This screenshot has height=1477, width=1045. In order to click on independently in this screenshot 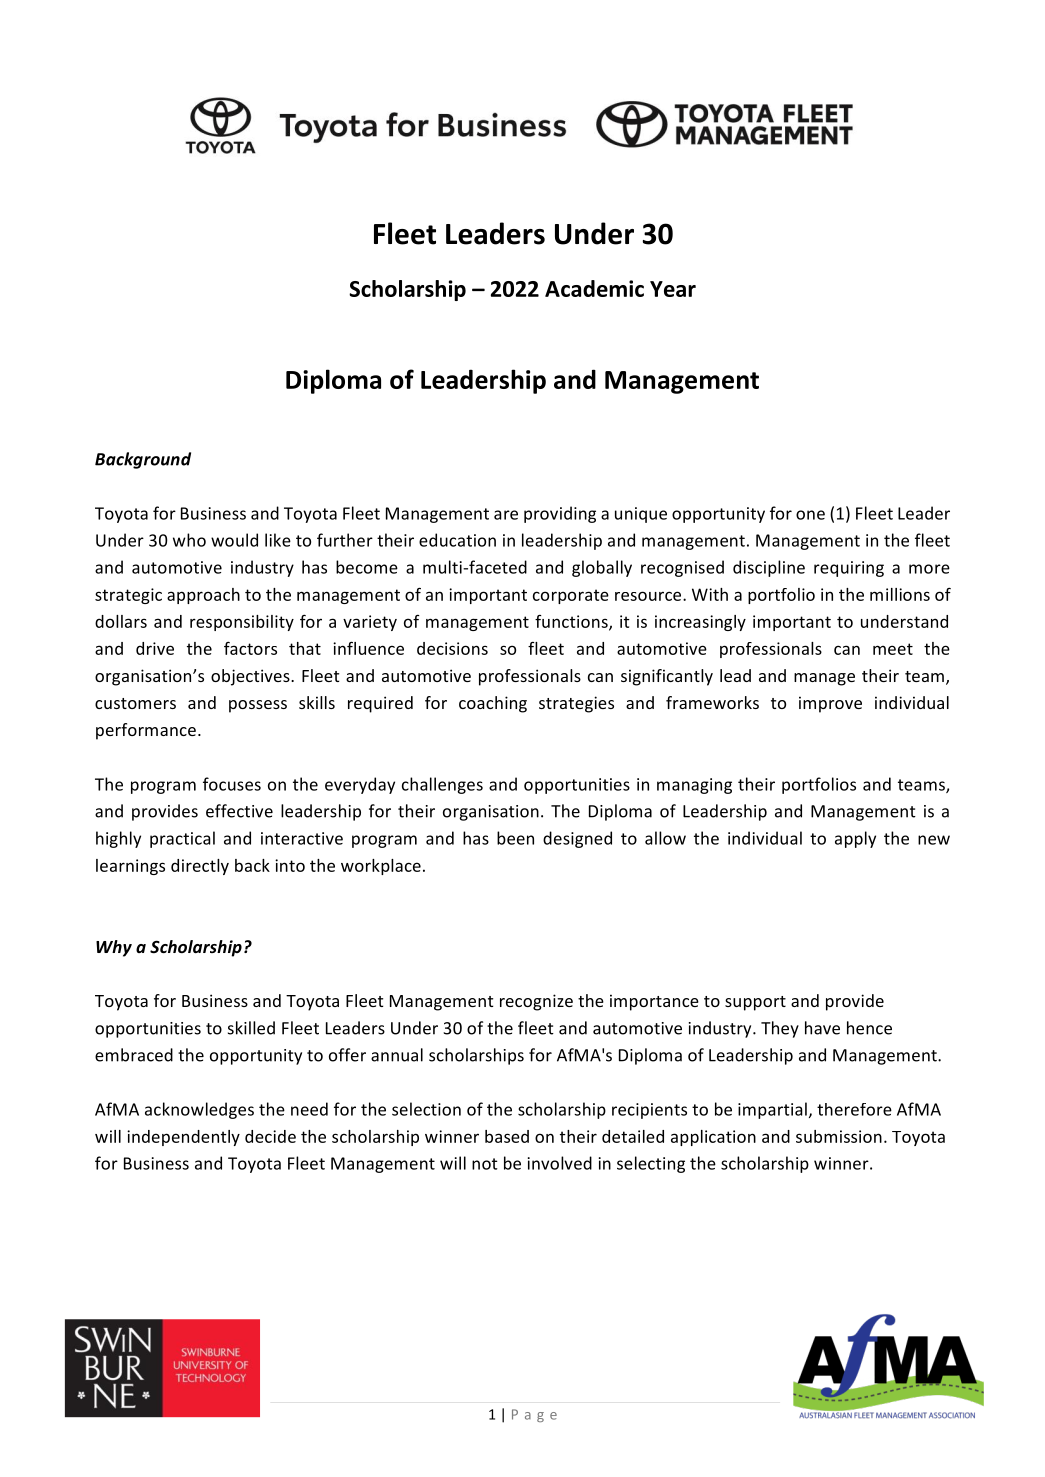, I will do `click(183, 1138)`.
